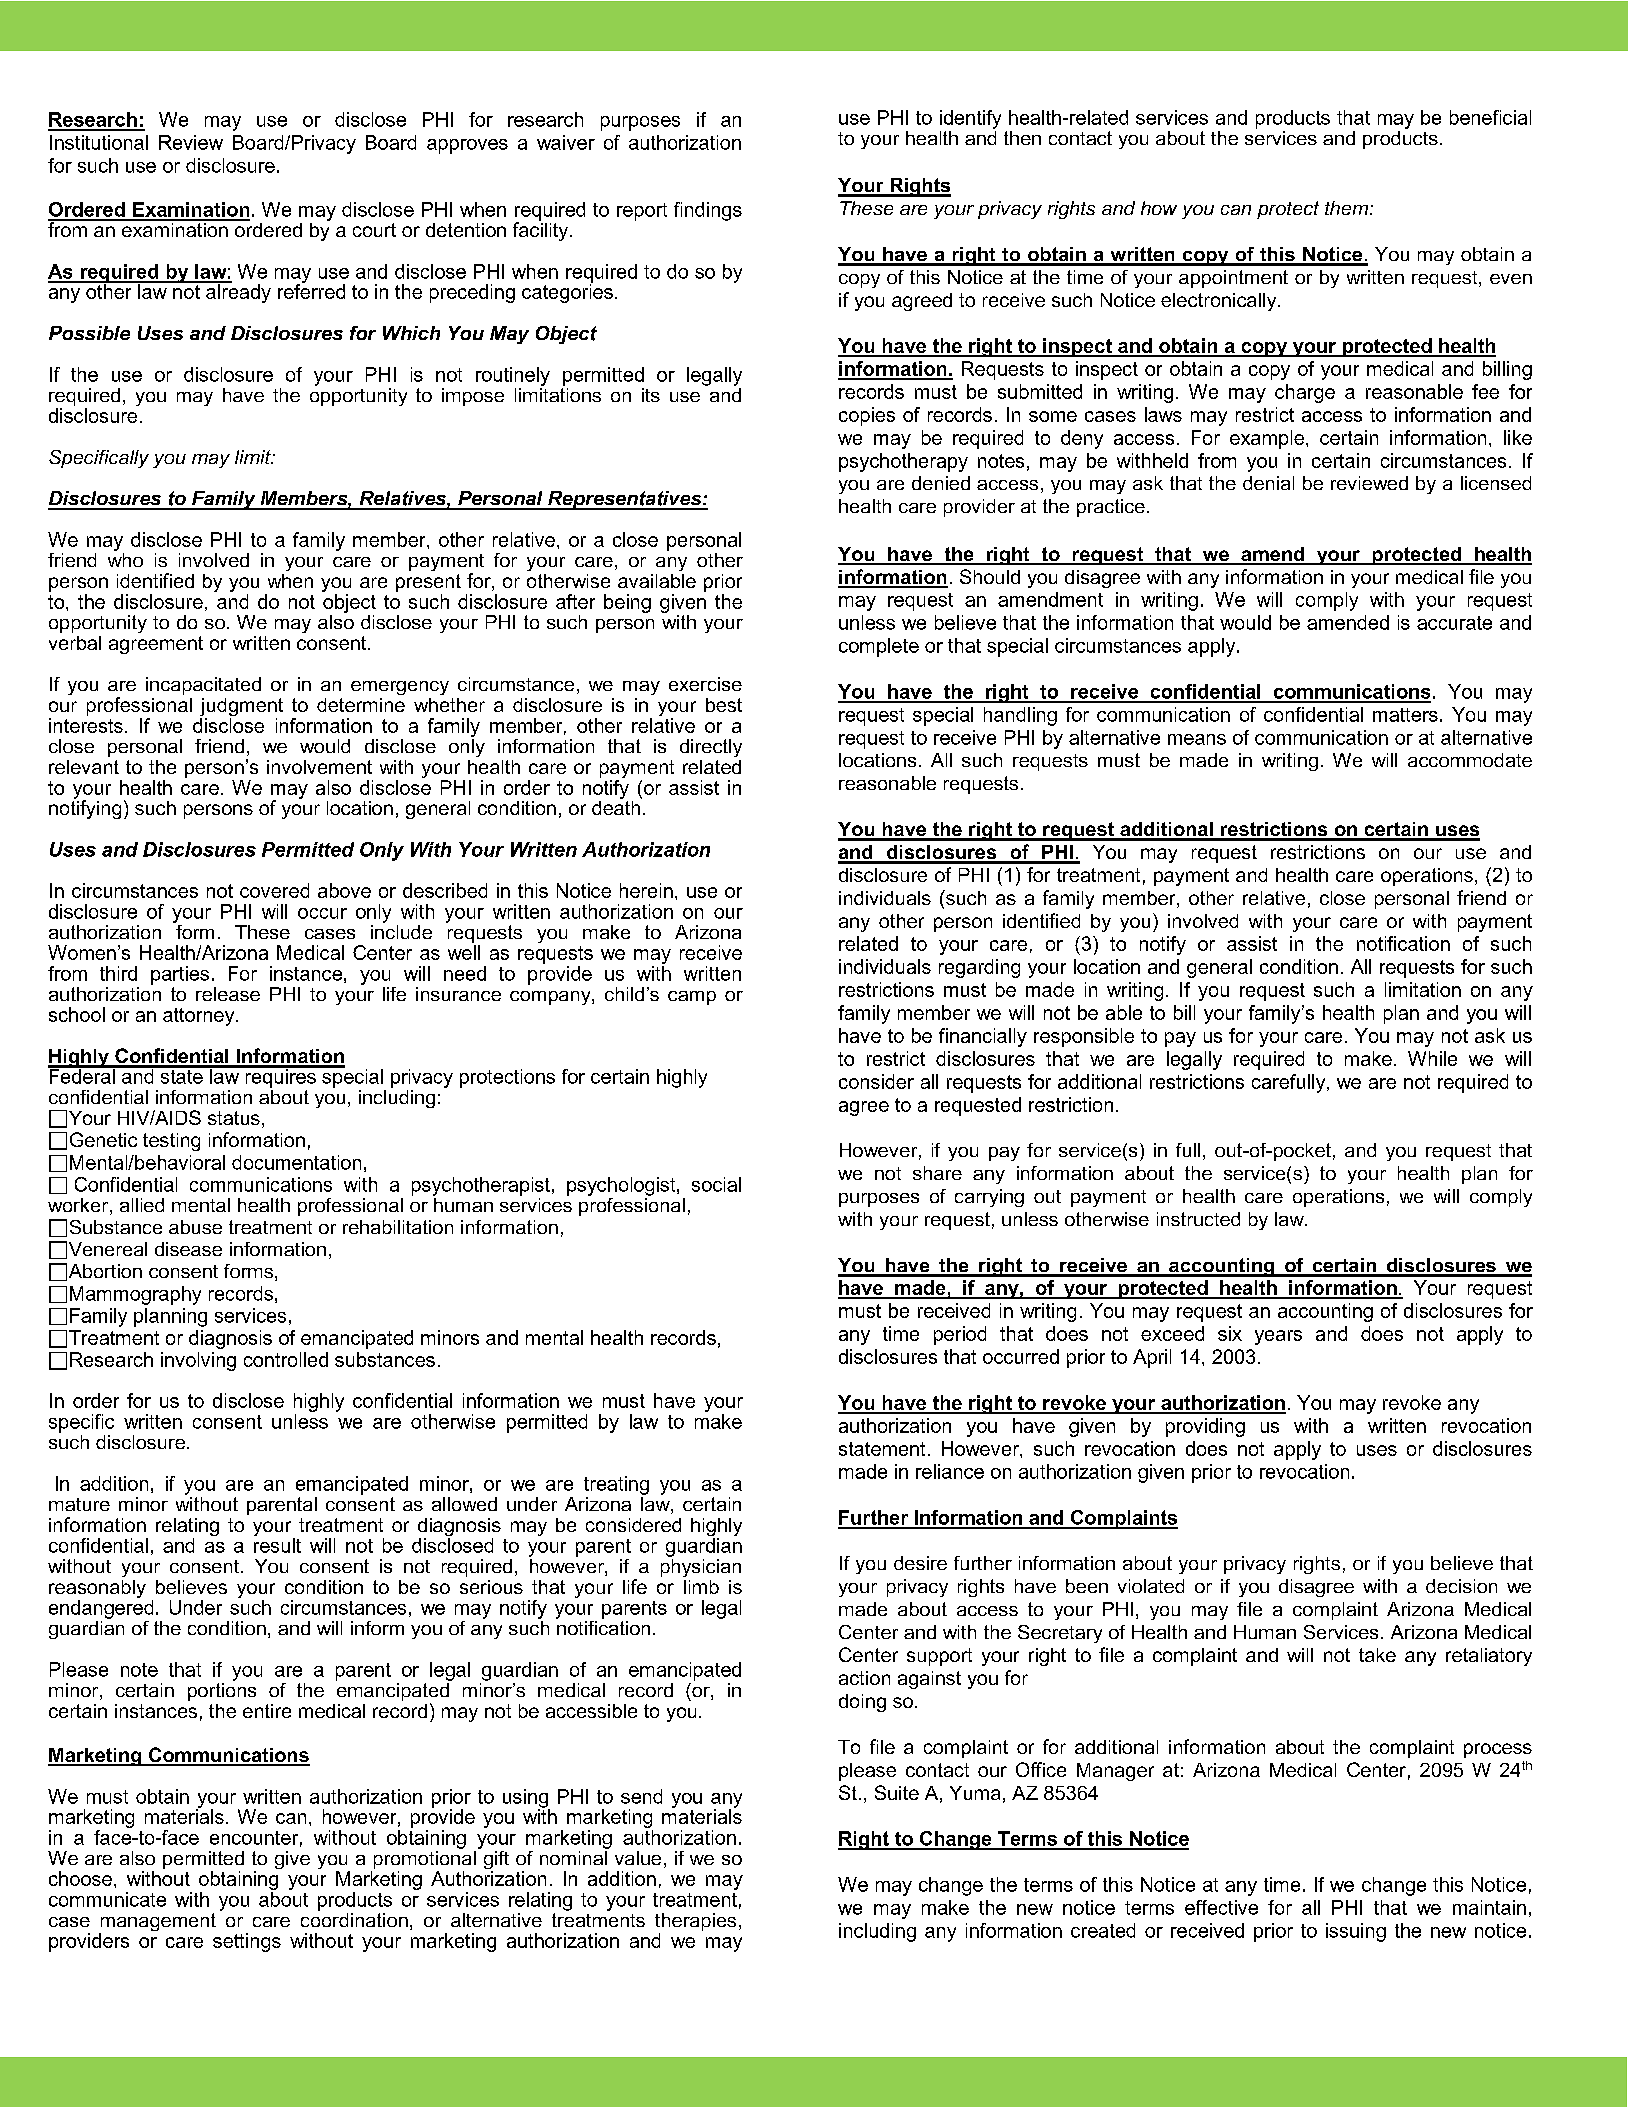 The width and height of the screenshot is (1628, 2107). Describe the element at coordinates (1432, 1058) in the screenshot. I see `While` at that location.
